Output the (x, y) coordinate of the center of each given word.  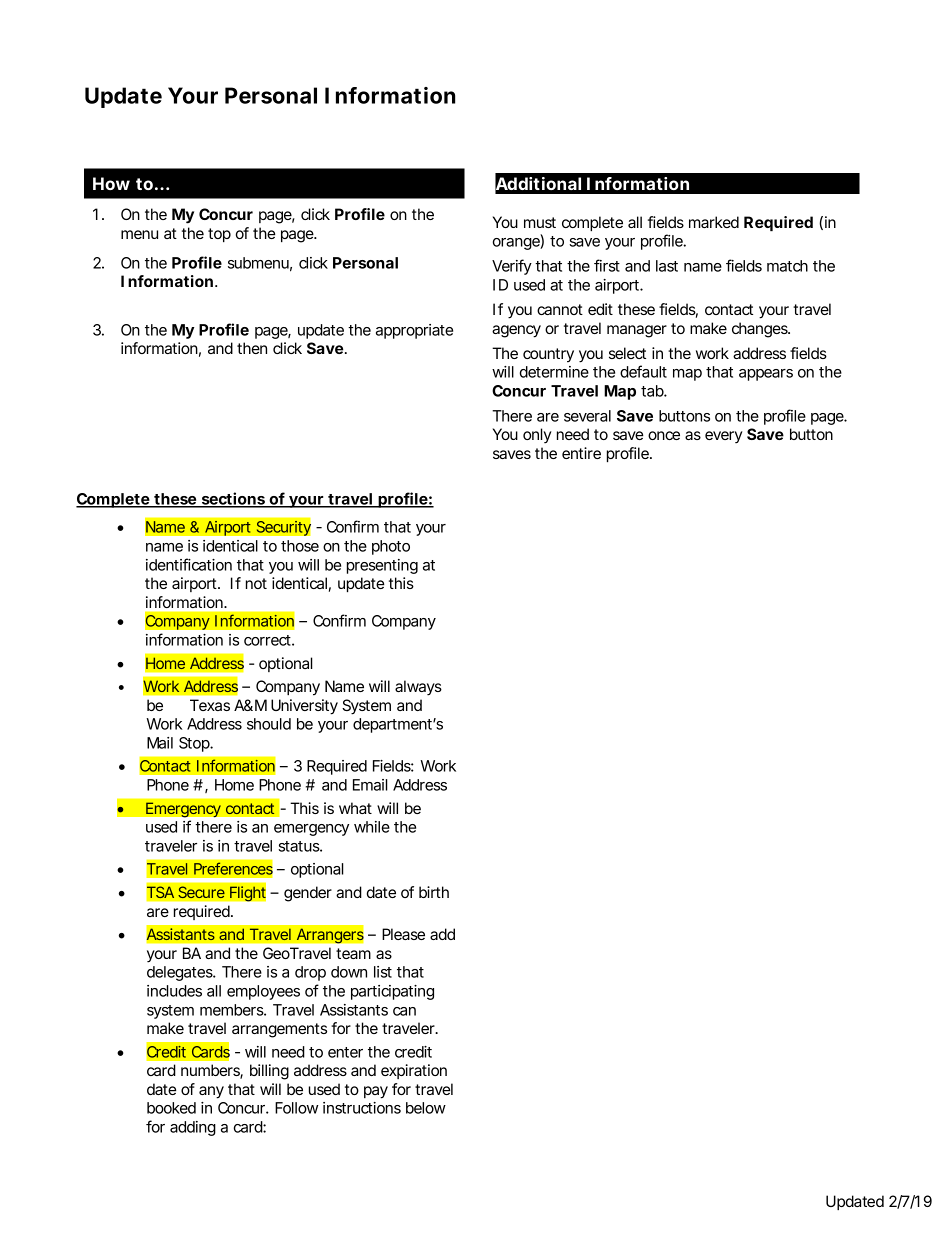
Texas (210, 705)
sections (233, 499)
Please (403, 934)
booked (171, 1108)
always (418, 688)
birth (434, 892)
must (540, 222)
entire (581, 453)
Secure (201, 892)
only (537, 436)
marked (714, 222)
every (724, 437)
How (111, 183)
